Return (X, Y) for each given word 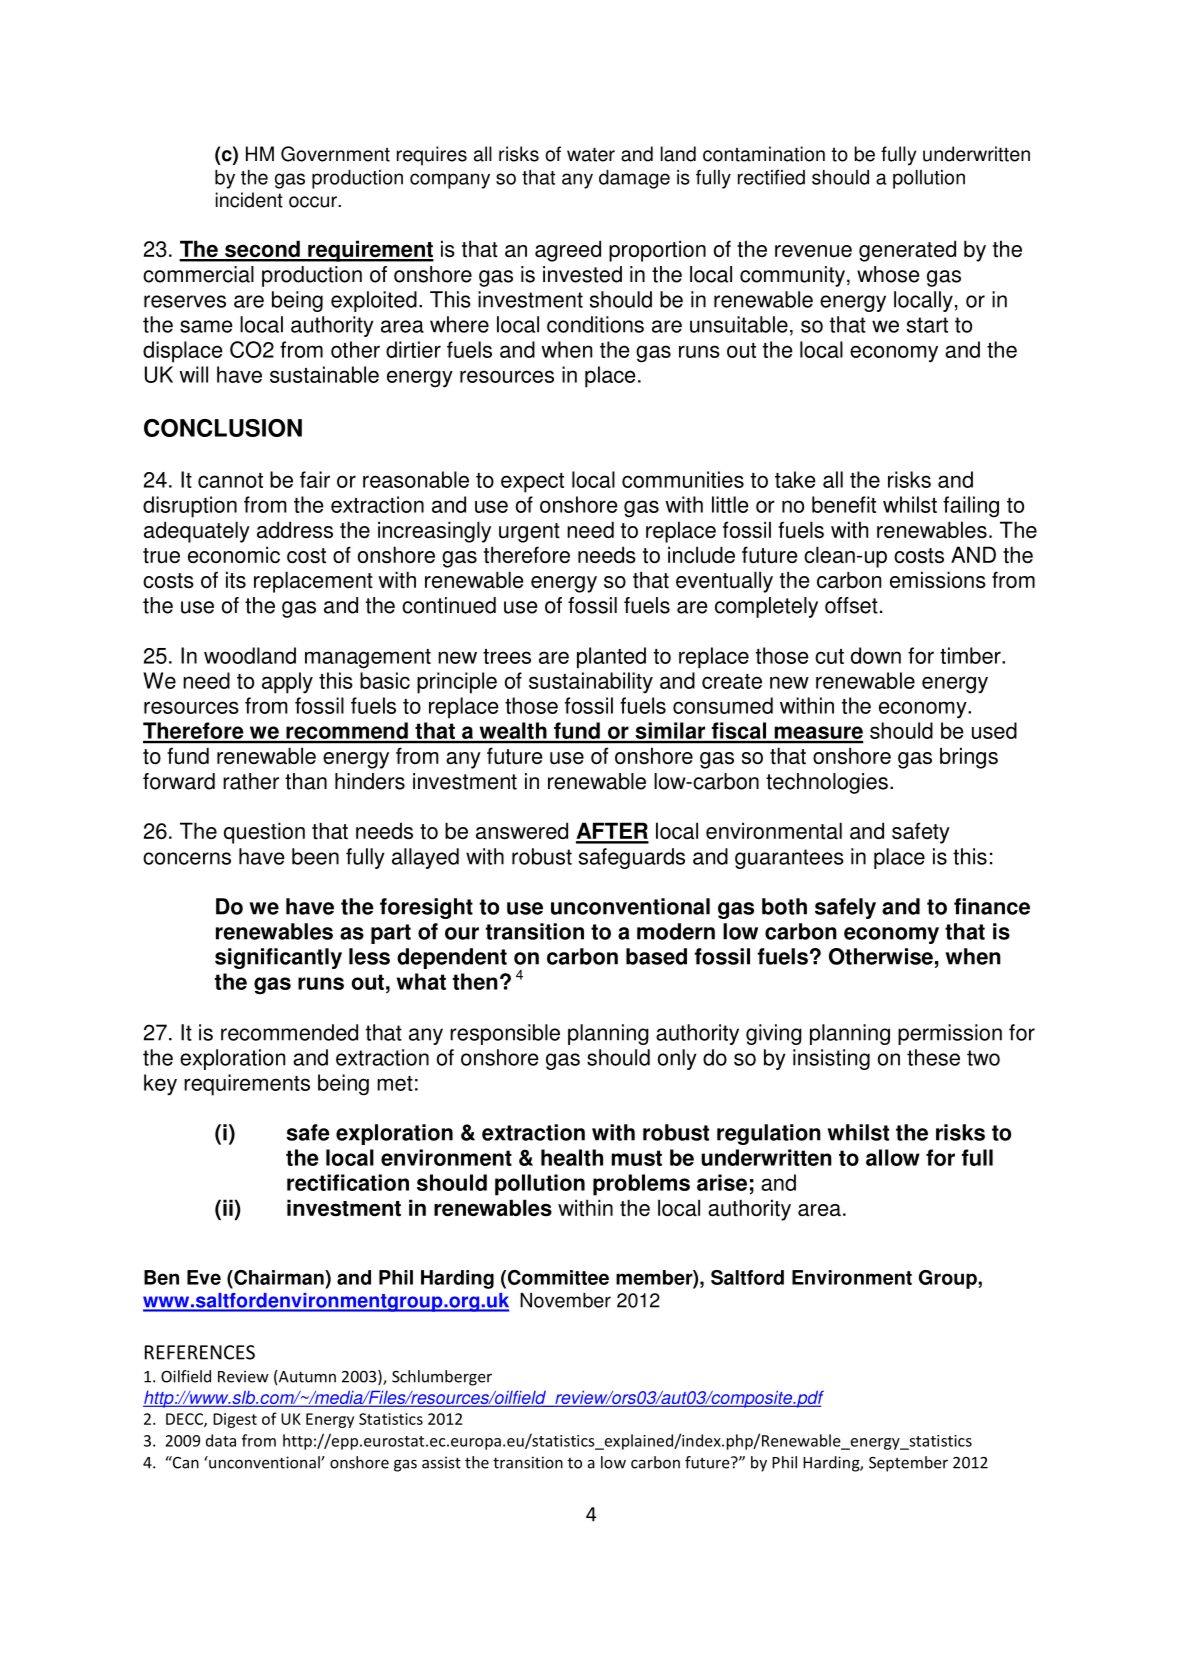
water (591, 154)
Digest (235, 1420)
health (572, 1157)
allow (893, 1157)
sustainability (591, 683)
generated (907, 251)
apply (287, 683)
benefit (844, 504)
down (876, 655)
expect (532, 483)
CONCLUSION (223, 428)
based (656, 956)
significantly (278, 958)
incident (249, 200)
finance (992, 906)
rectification (348, 1182)
